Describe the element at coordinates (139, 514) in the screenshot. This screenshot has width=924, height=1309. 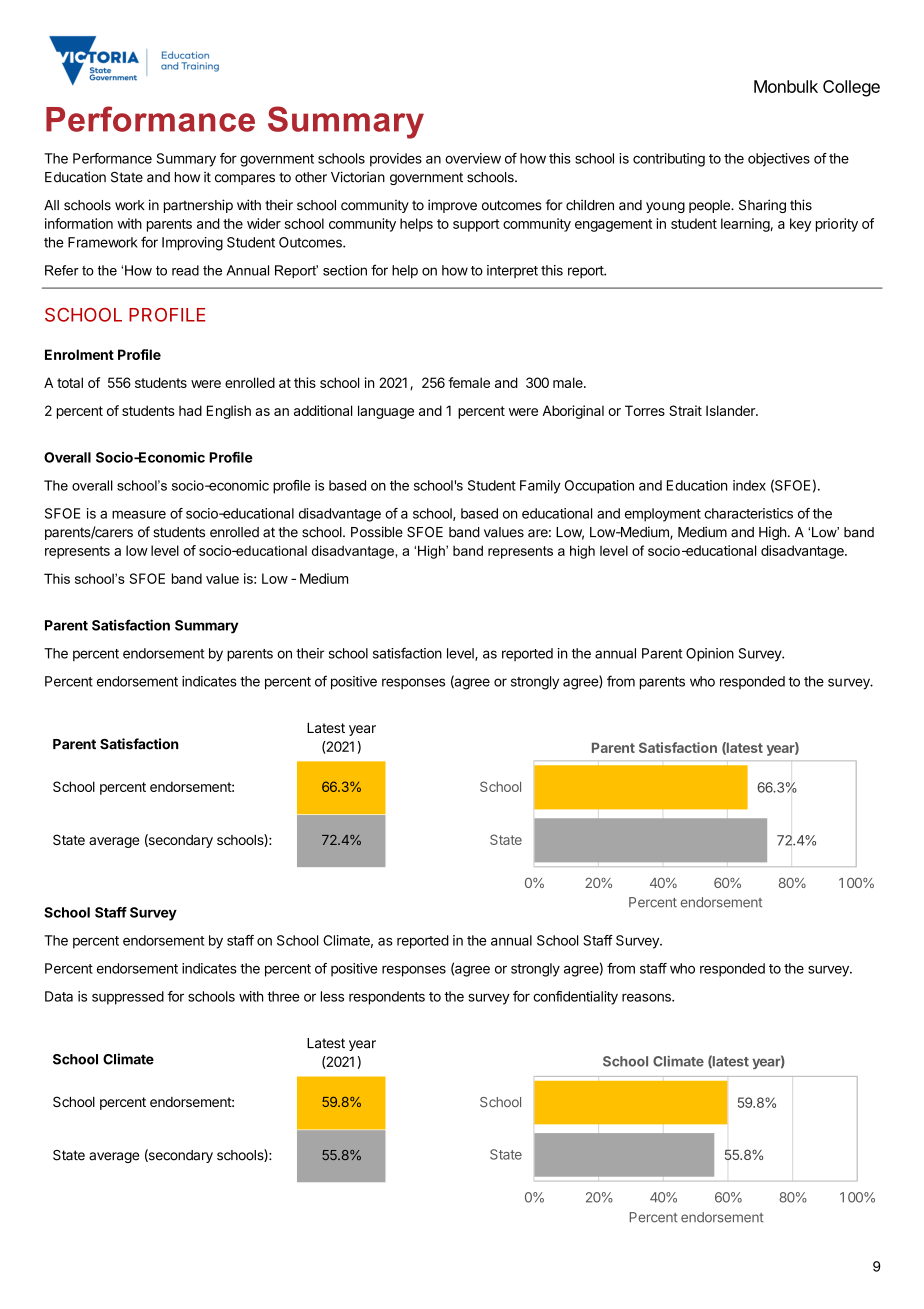
I see `measure` at that location.
